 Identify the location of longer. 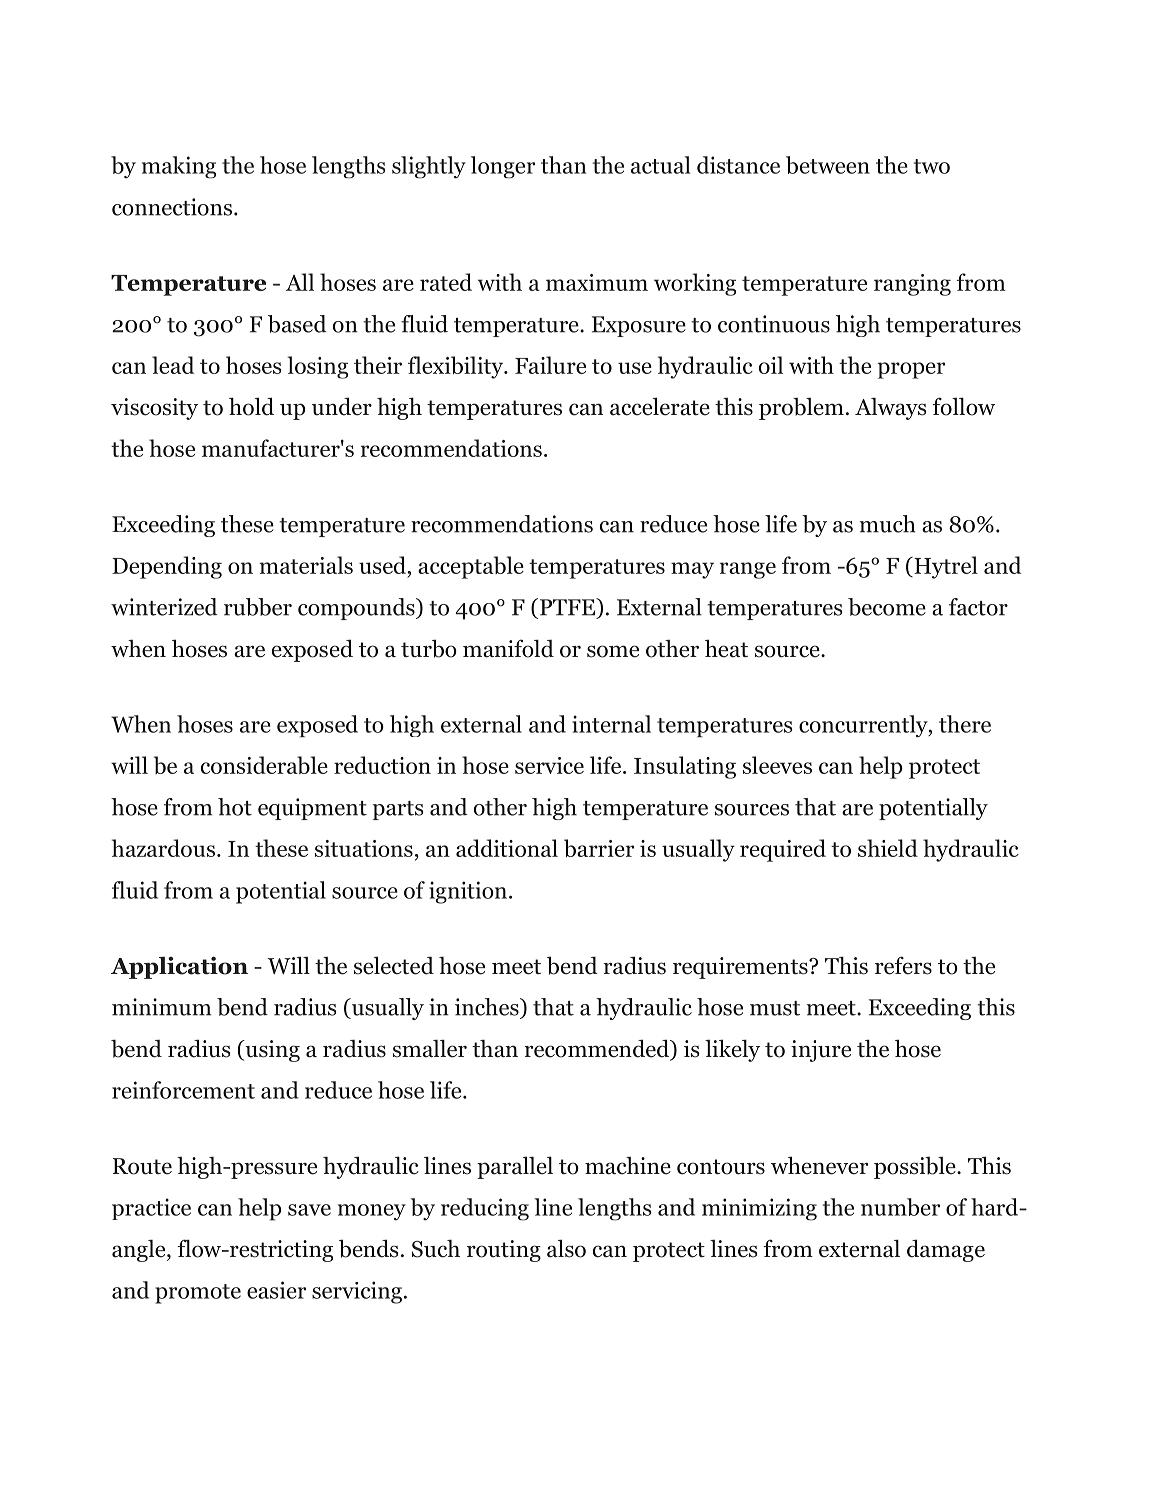
(503, 167).
